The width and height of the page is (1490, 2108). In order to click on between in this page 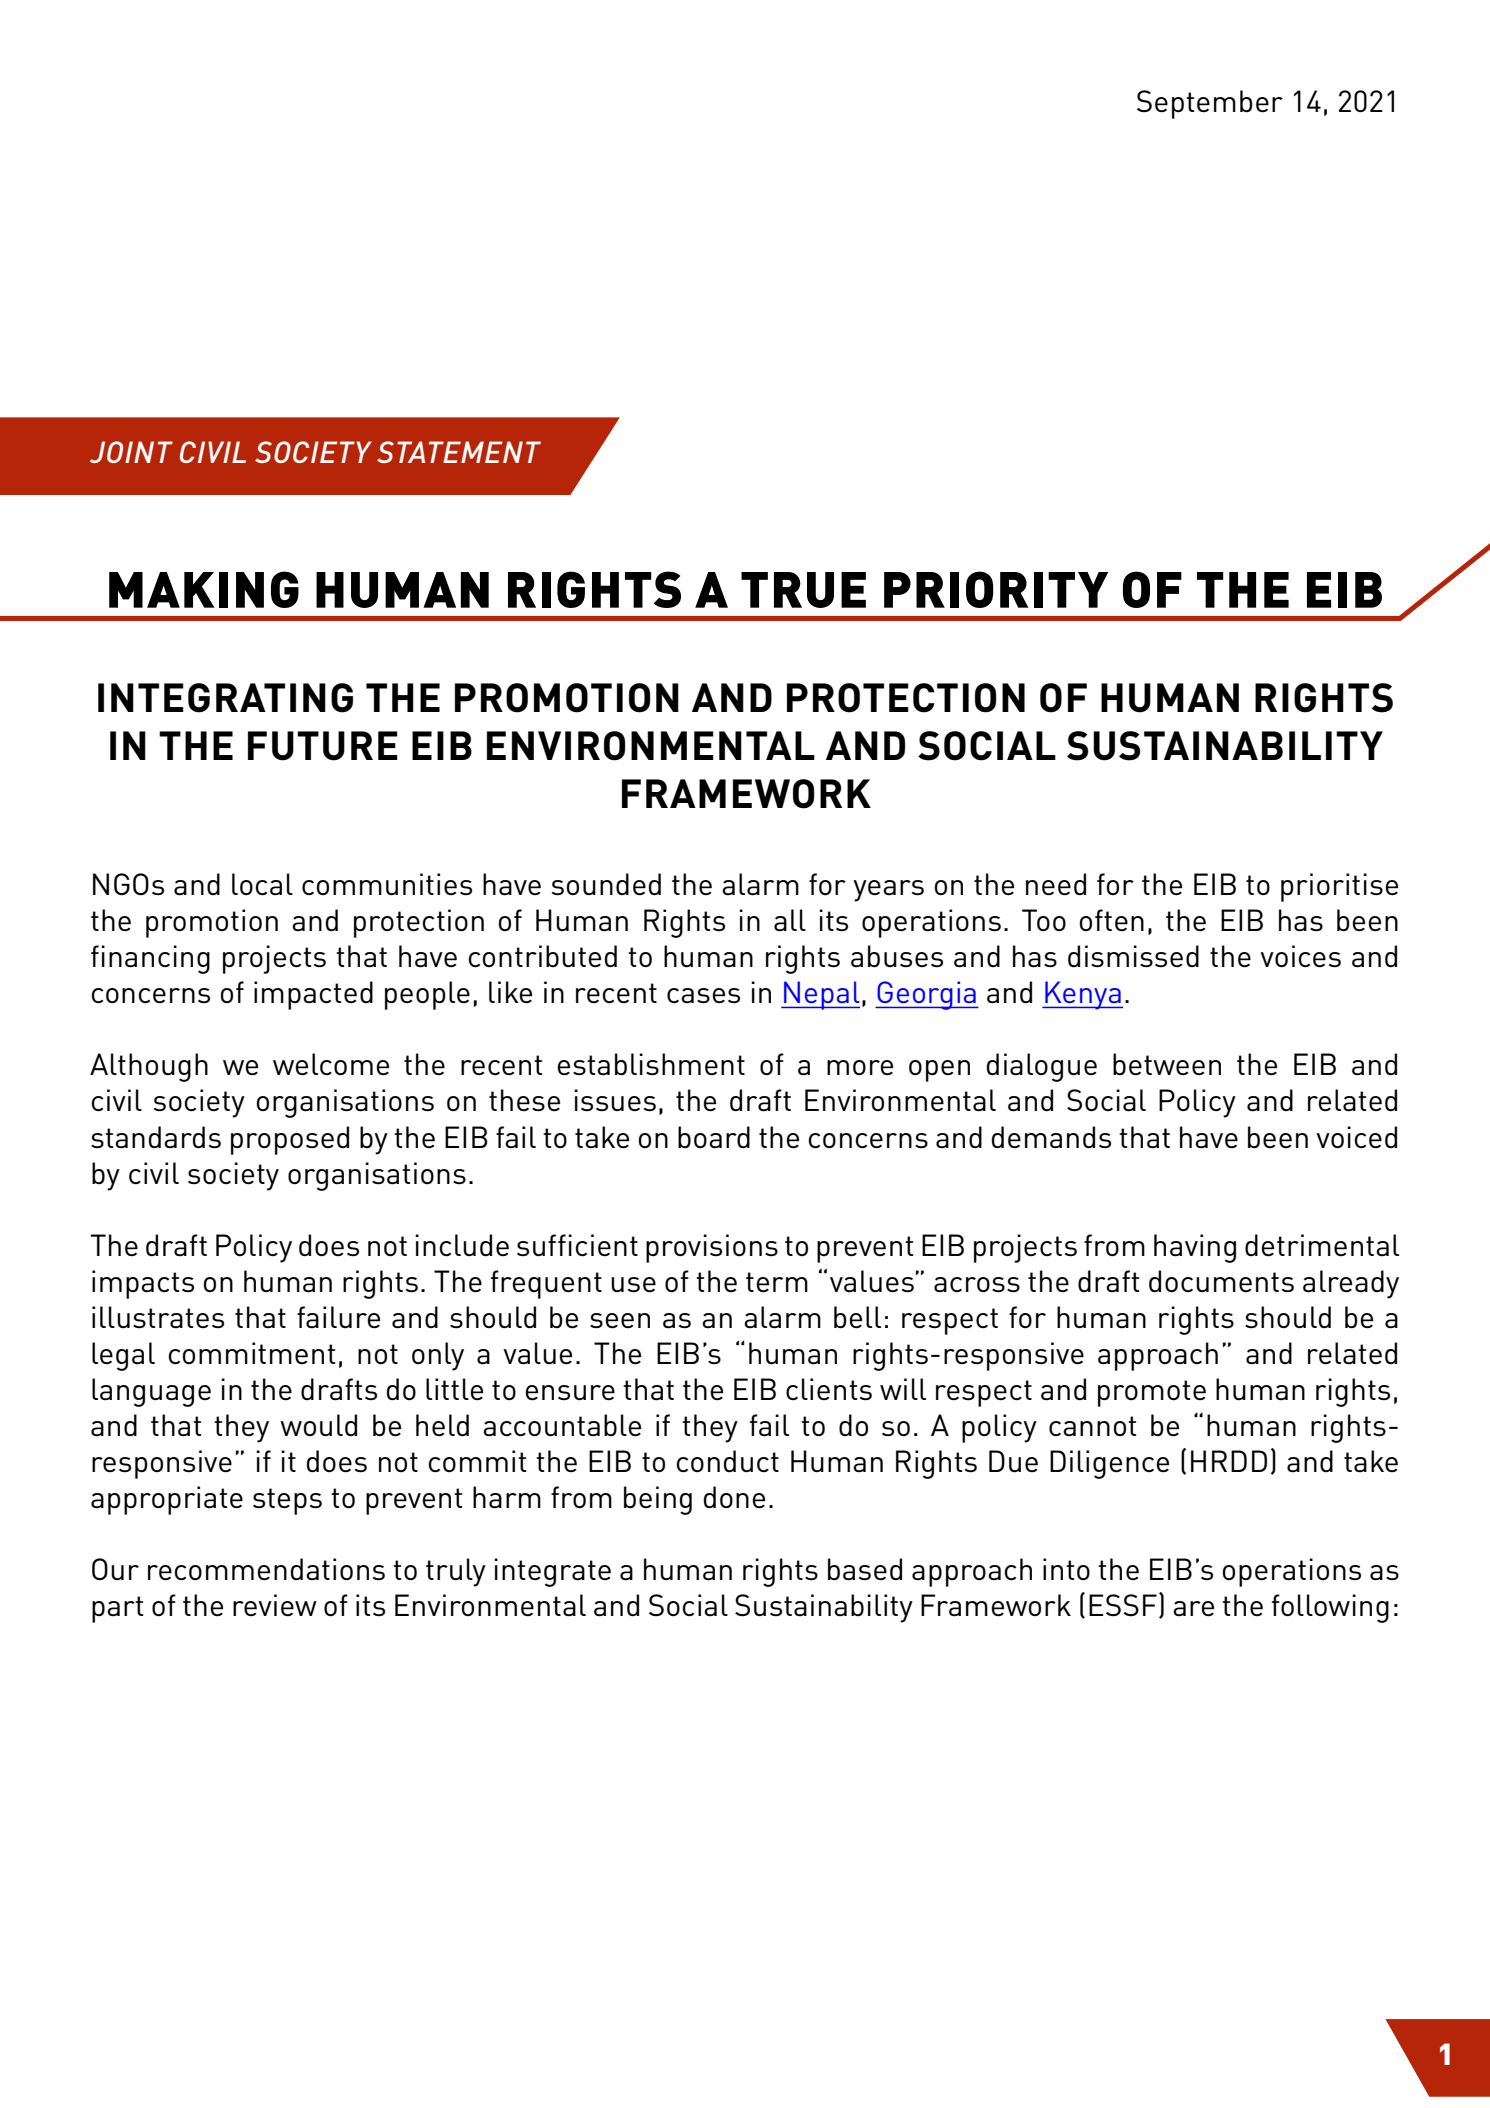, I will do `click(1167, 1064)`.
